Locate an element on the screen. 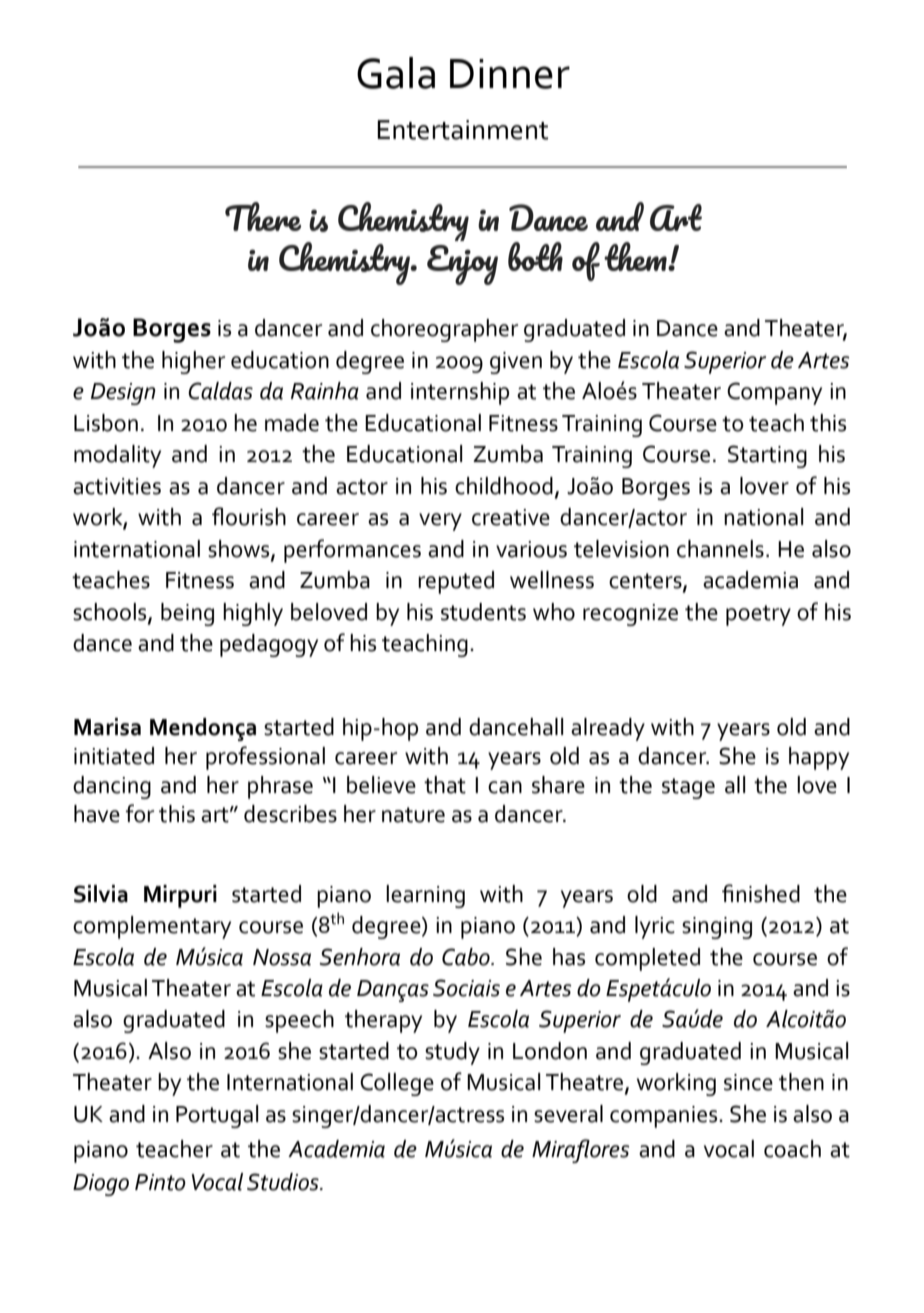 This screenshot has height=1313, width=924. Entertainment is located at coordinates (462, 130).
